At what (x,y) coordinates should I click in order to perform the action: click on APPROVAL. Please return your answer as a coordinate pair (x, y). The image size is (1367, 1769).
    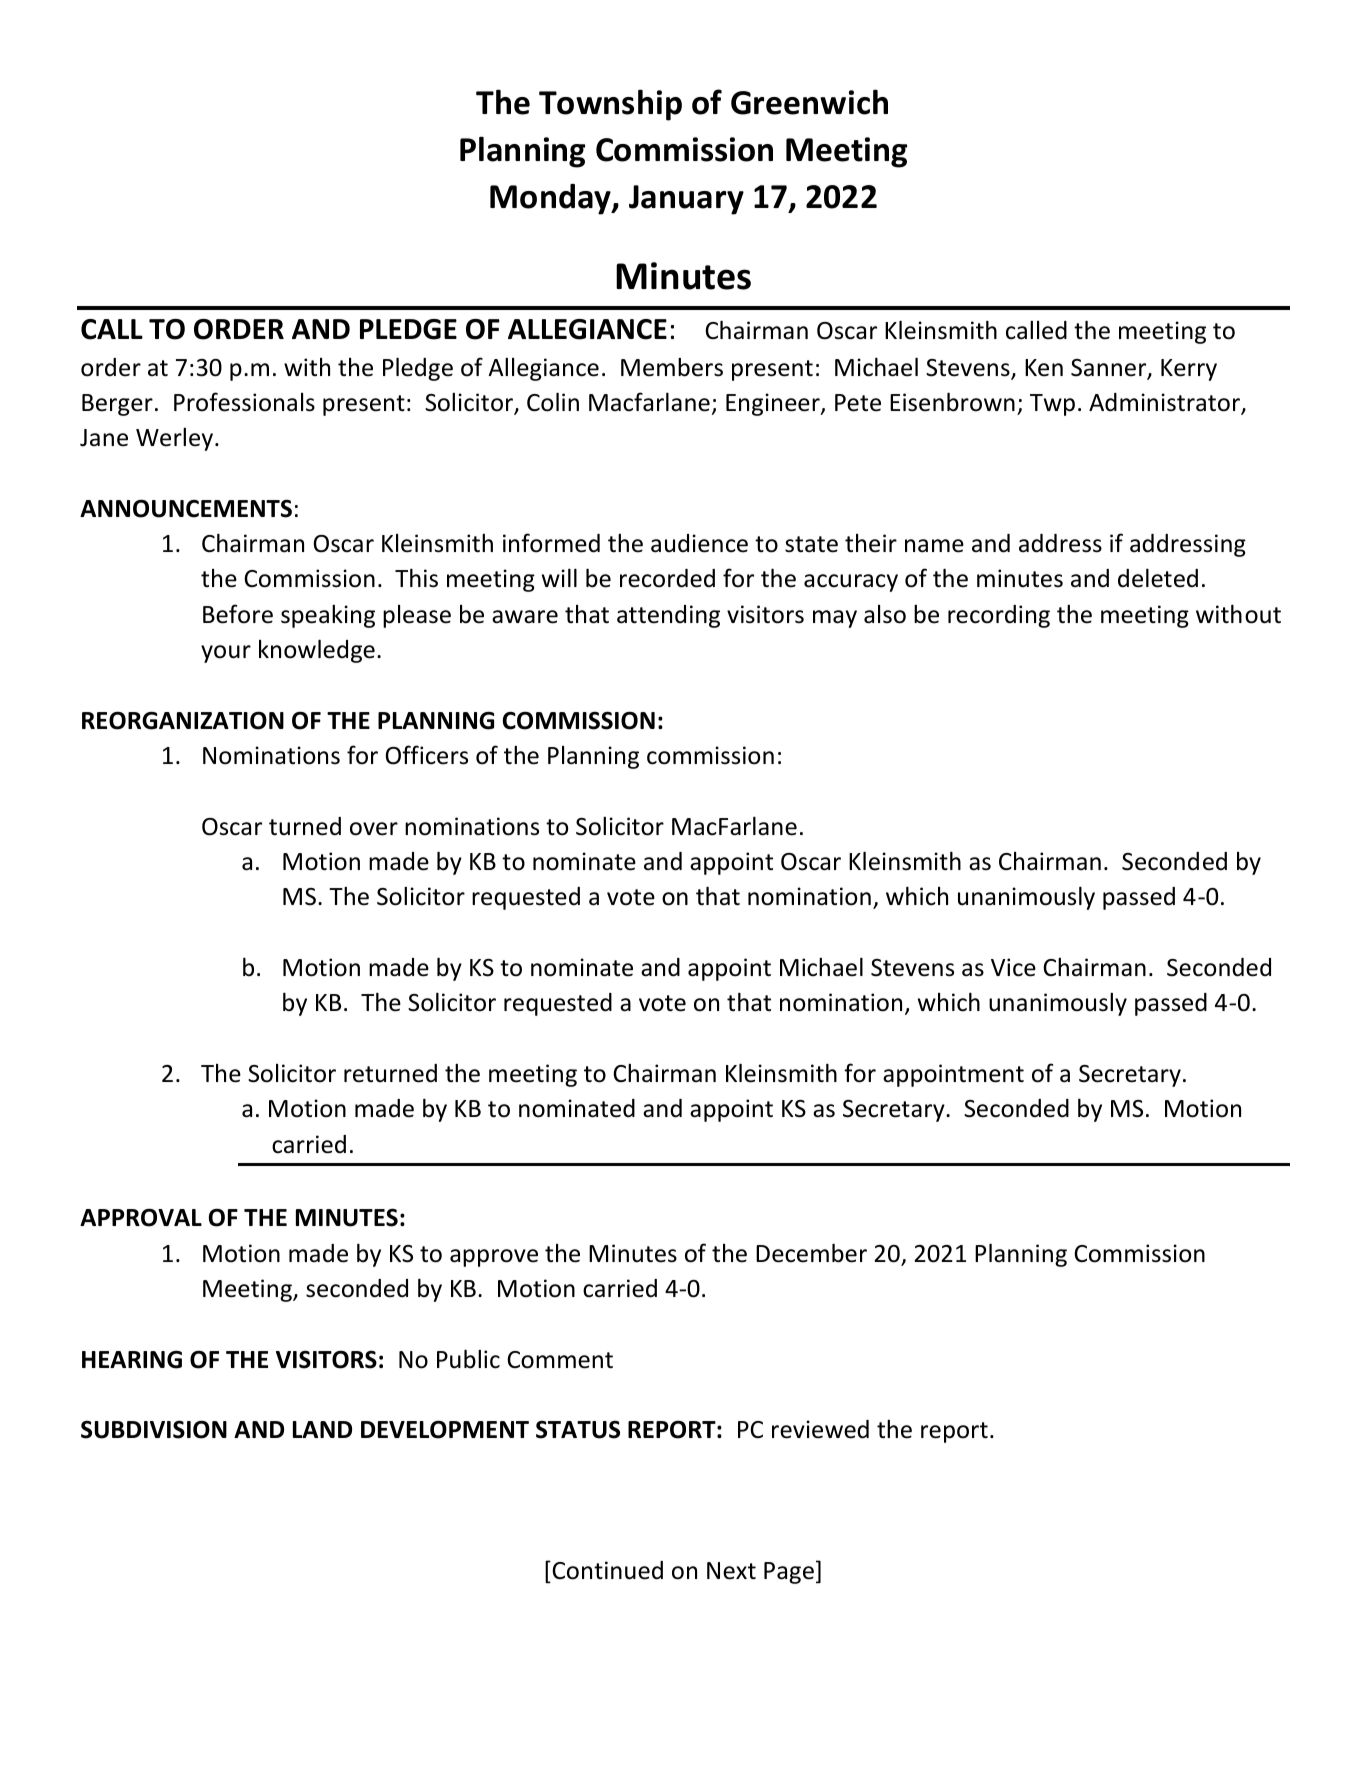
    Looking at the image, I should click on (141, 1217).
